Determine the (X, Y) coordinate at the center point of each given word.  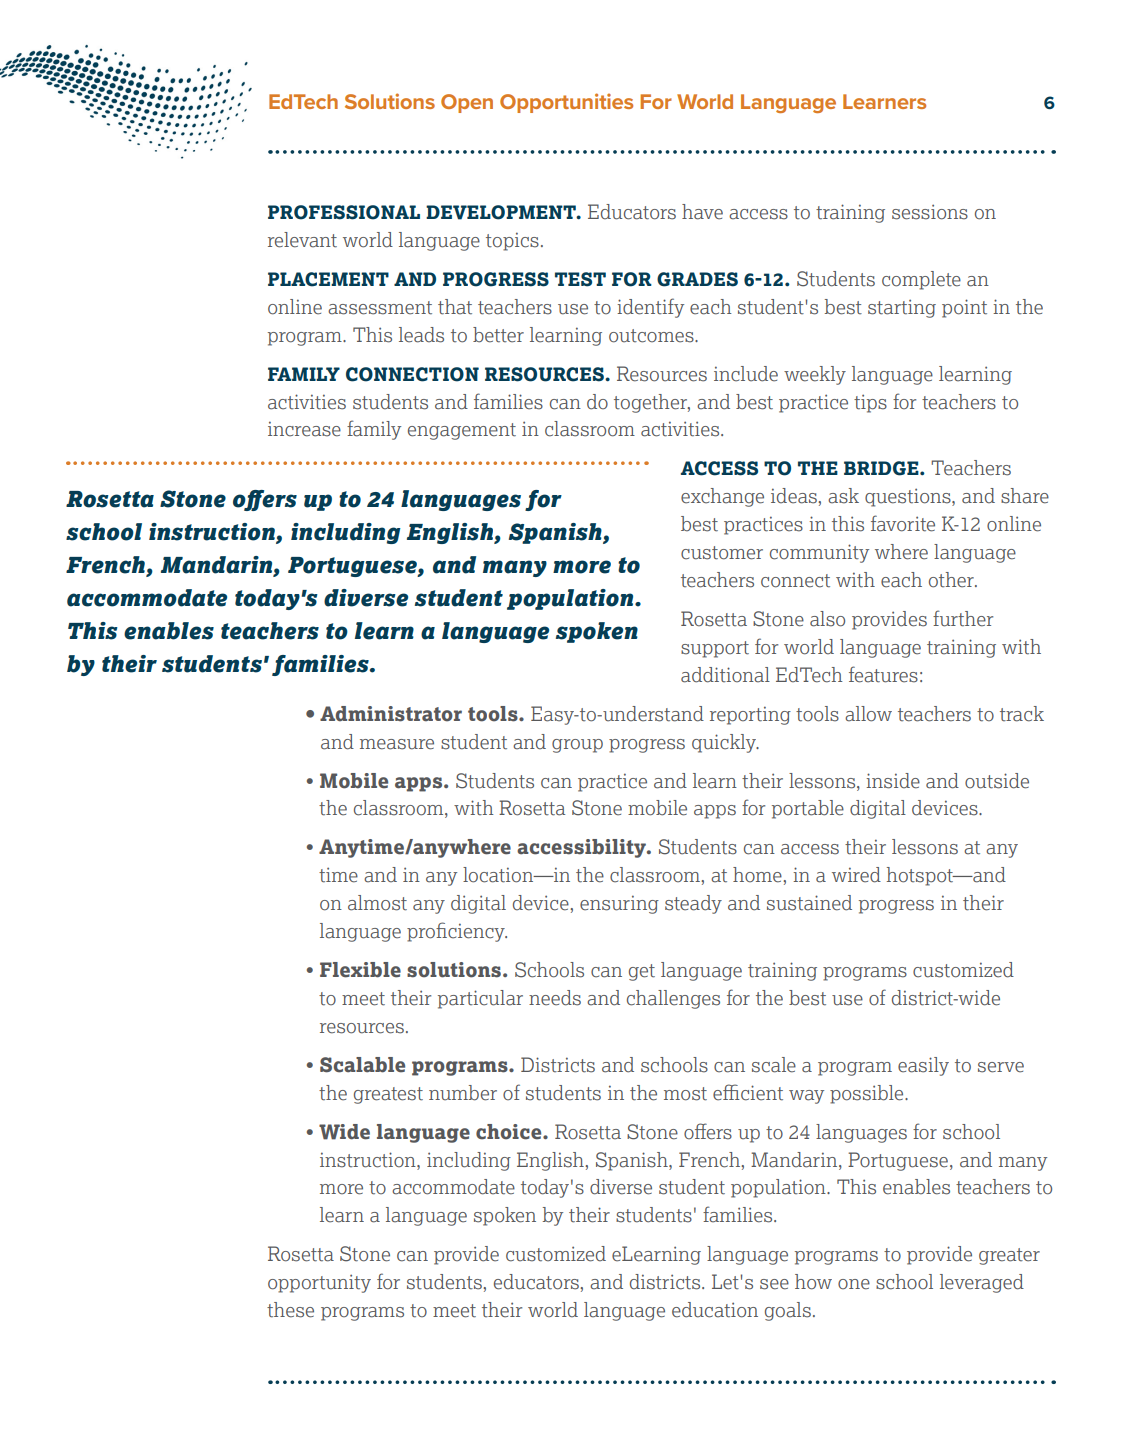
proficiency (457, 932)
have (702, 212)
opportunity (319, 1283)
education (715, 1310)
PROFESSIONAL (344, 212)
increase (304, 429)
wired (856, 875)
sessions (930, 212)
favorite (903, 523)
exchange (722, 497)
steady (693, 904)
